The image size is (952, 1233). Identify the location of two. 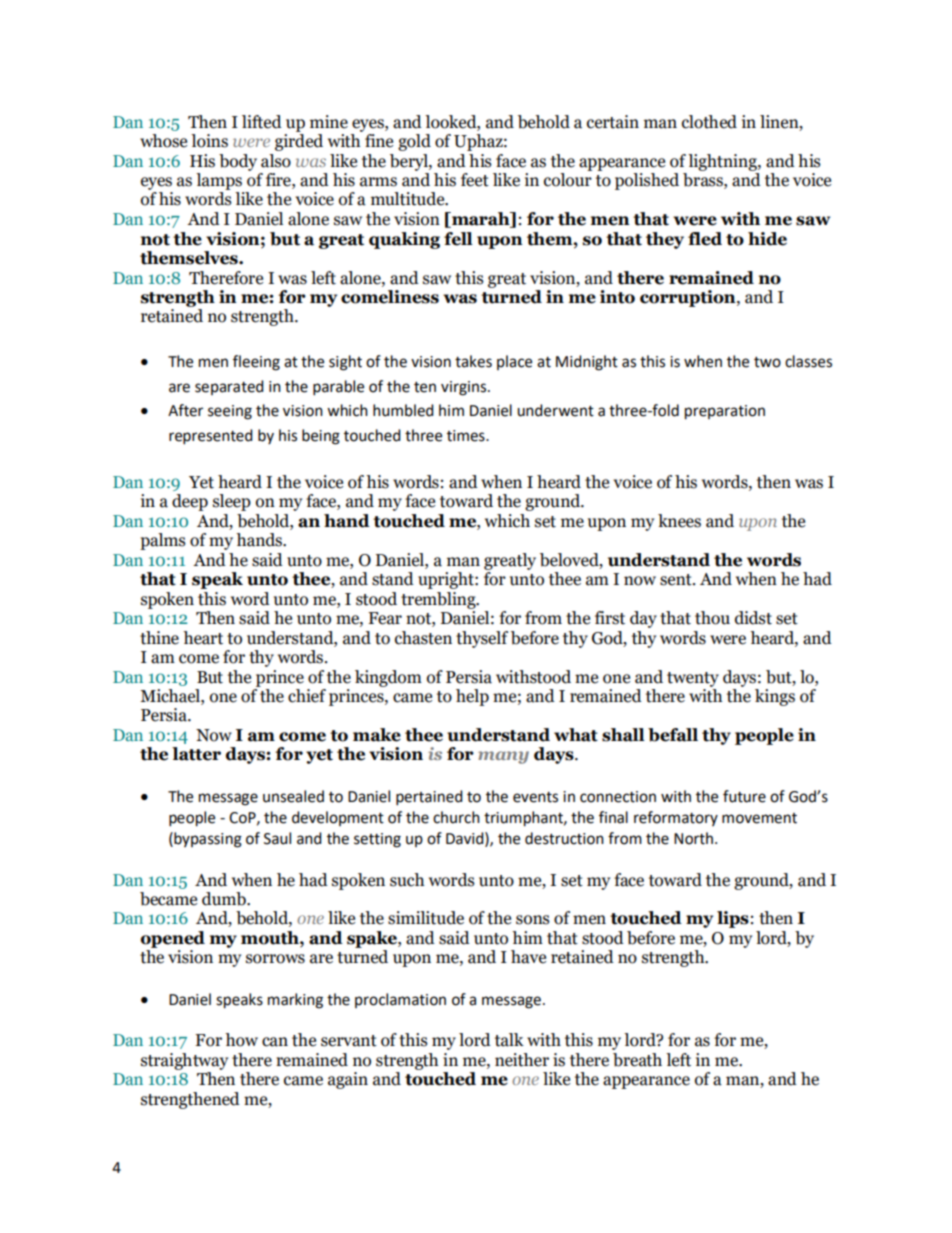
(767, 362).
